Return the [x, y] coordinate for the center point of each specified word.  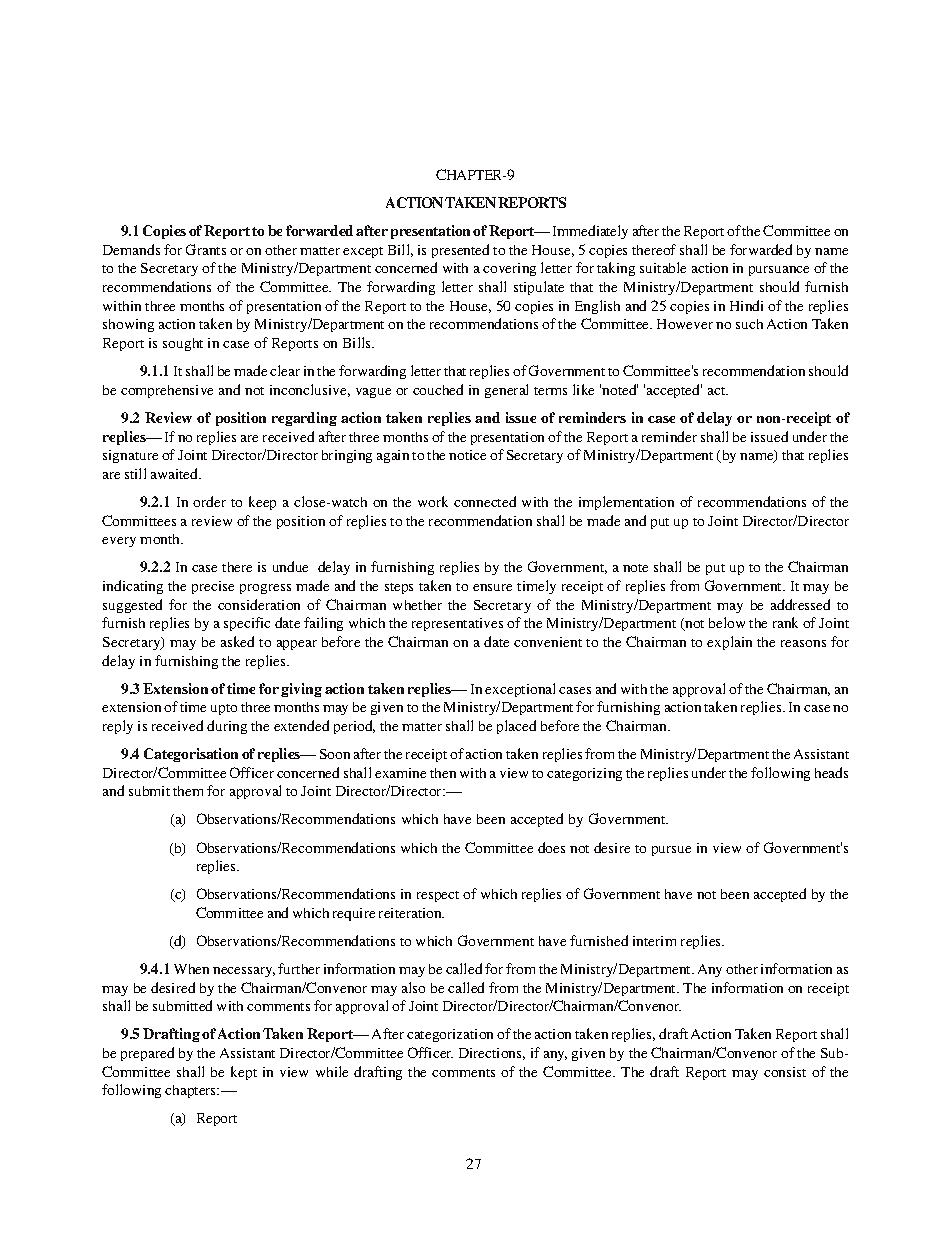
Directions [492, 1054]
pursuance [779, 271]
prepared [147, 1054]
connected [485, 501]
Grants [206, 249]
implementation [626, 503]
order [209, 501]
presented [460, 251]
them [188, 791]
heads [831, 772]
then [443, 773]
